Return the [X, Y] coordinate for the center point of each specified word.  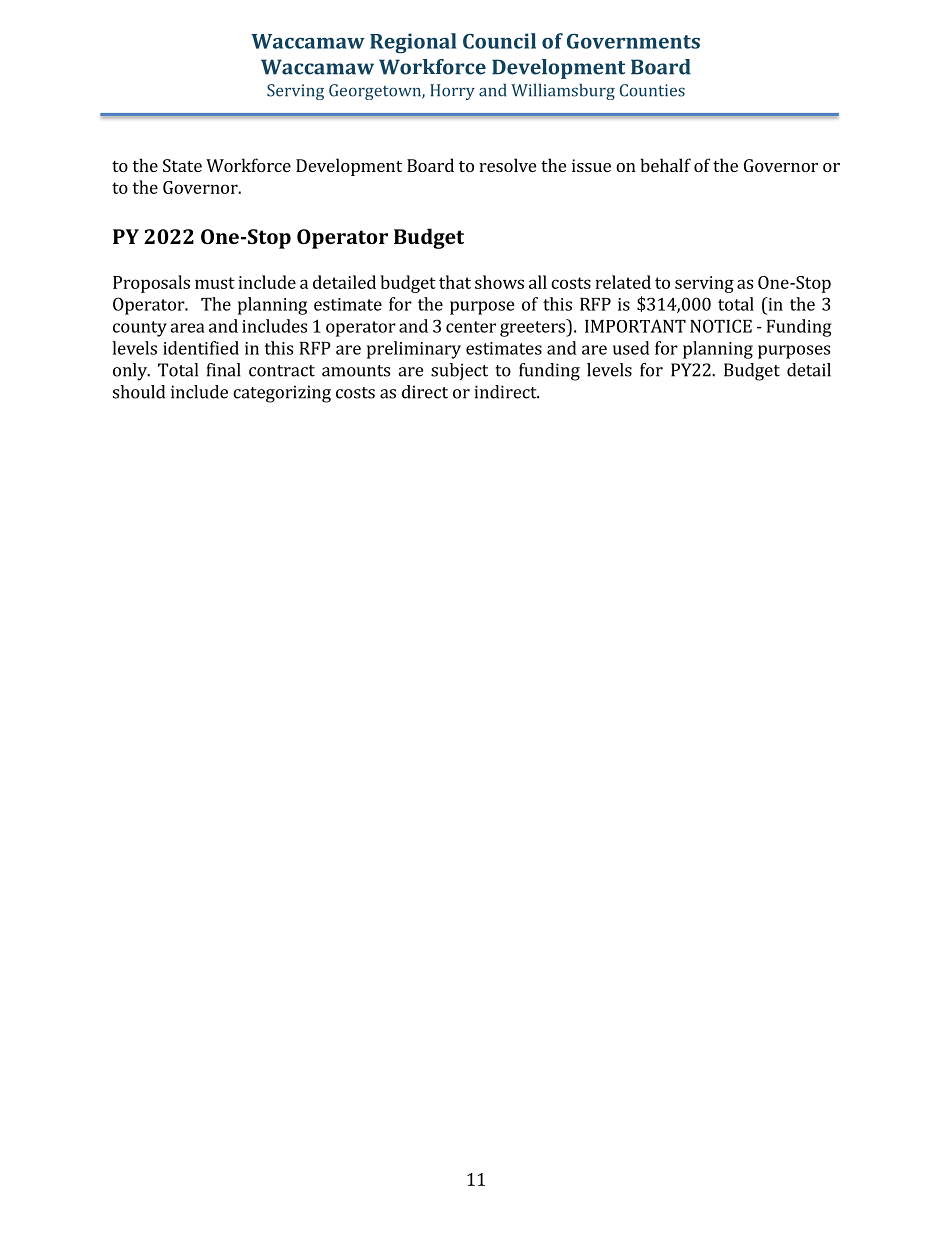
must [215, 283]
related [623, 282]
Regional [413, 43]
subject [459, 371]
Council [499, 41]
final [224, 370]
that [455, 282]
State [182, 165]
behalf [665, 165]
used [631, 348]
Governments [633, 41]
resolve [507, 165]
